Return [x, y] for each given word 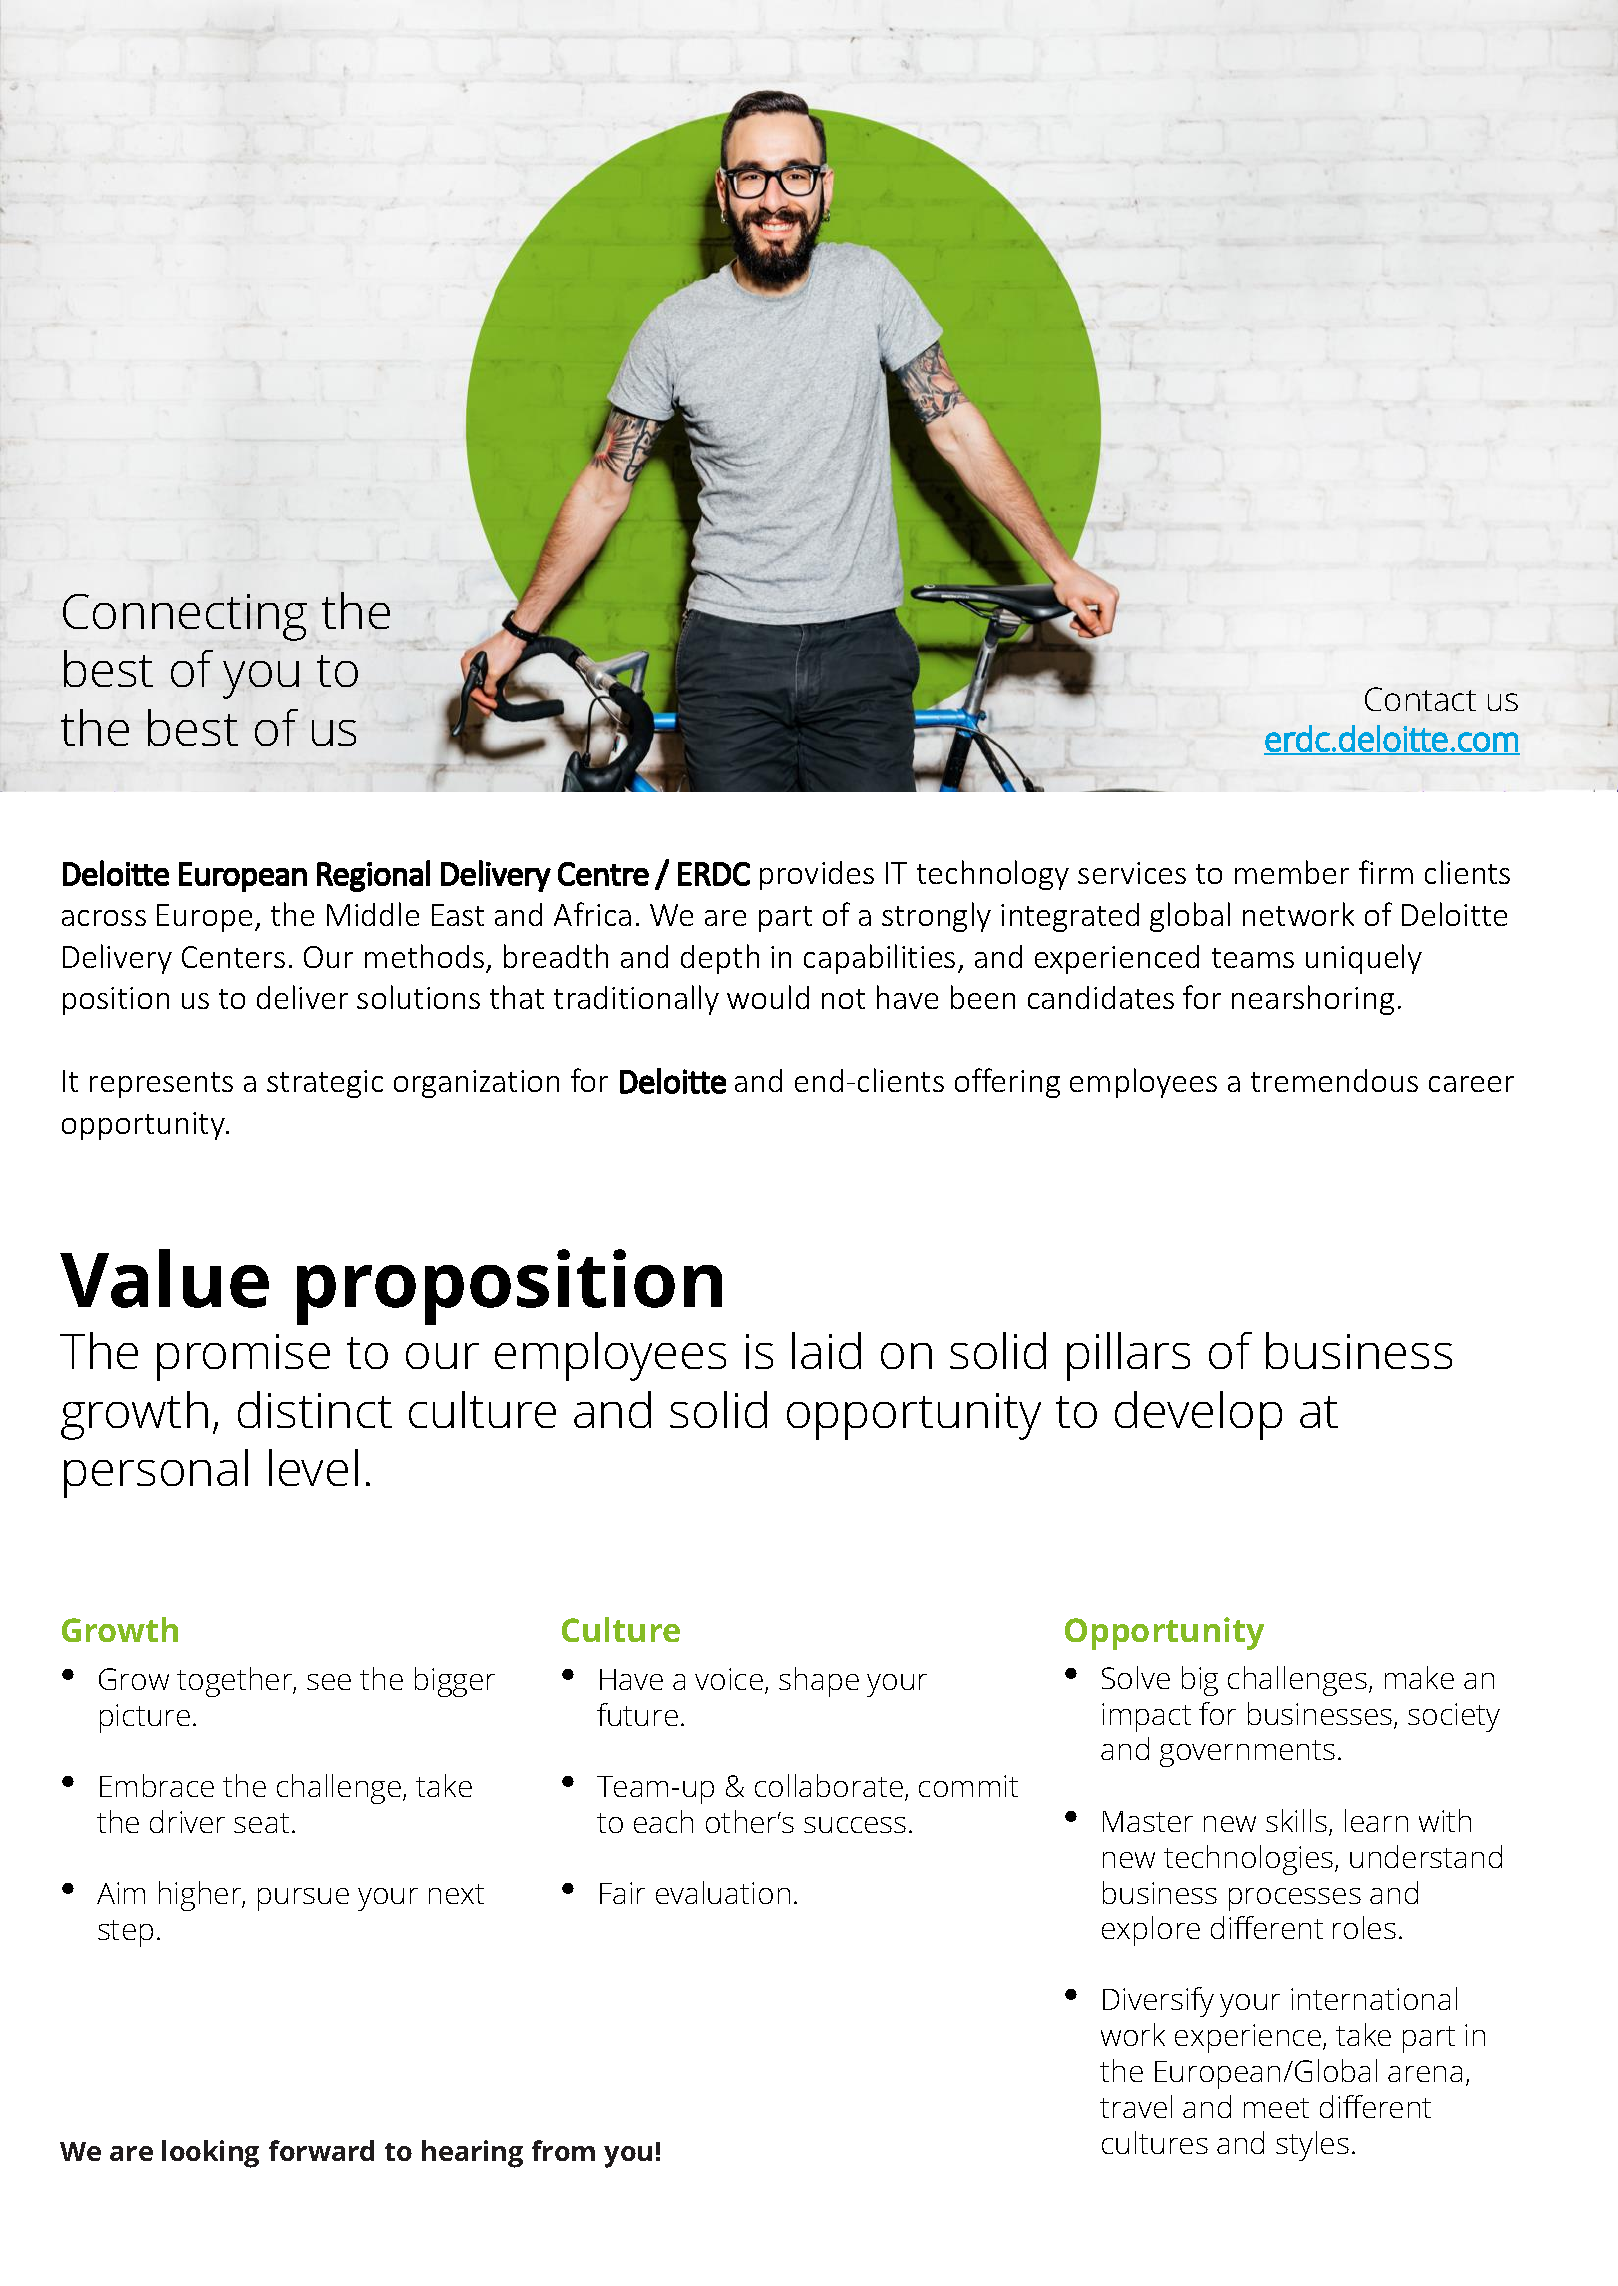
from [563, 2150]
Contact [1420, 699]
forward [321, 2150]
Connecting [185, 617]
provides [817, 875]
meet [1276, 2108]
